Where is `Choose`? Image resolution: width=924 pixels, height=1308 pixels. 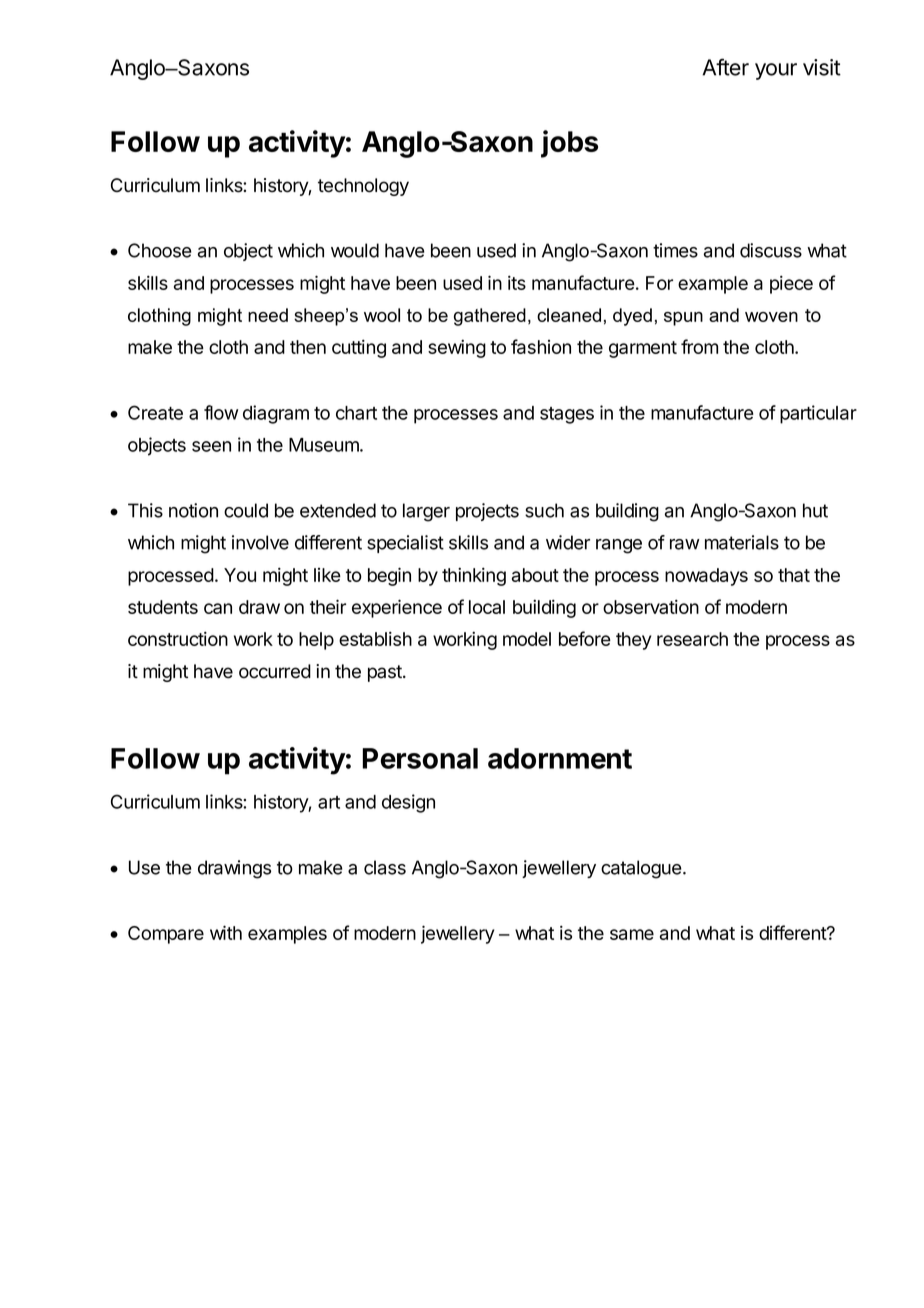 Choose is located at coordinates (160, 250).
